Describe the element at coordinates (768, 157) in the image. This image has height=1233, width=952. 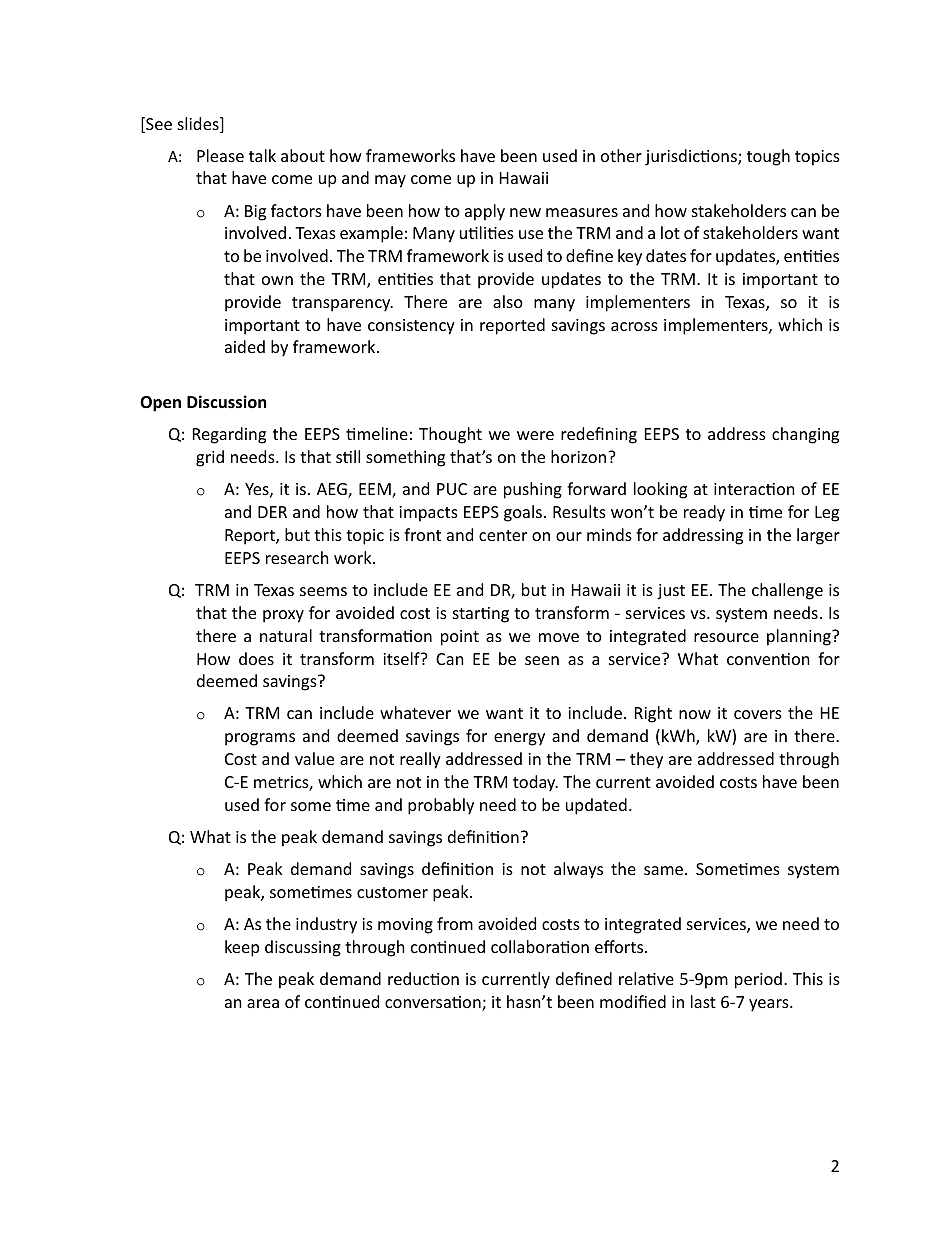
I see `tough` at that location.
